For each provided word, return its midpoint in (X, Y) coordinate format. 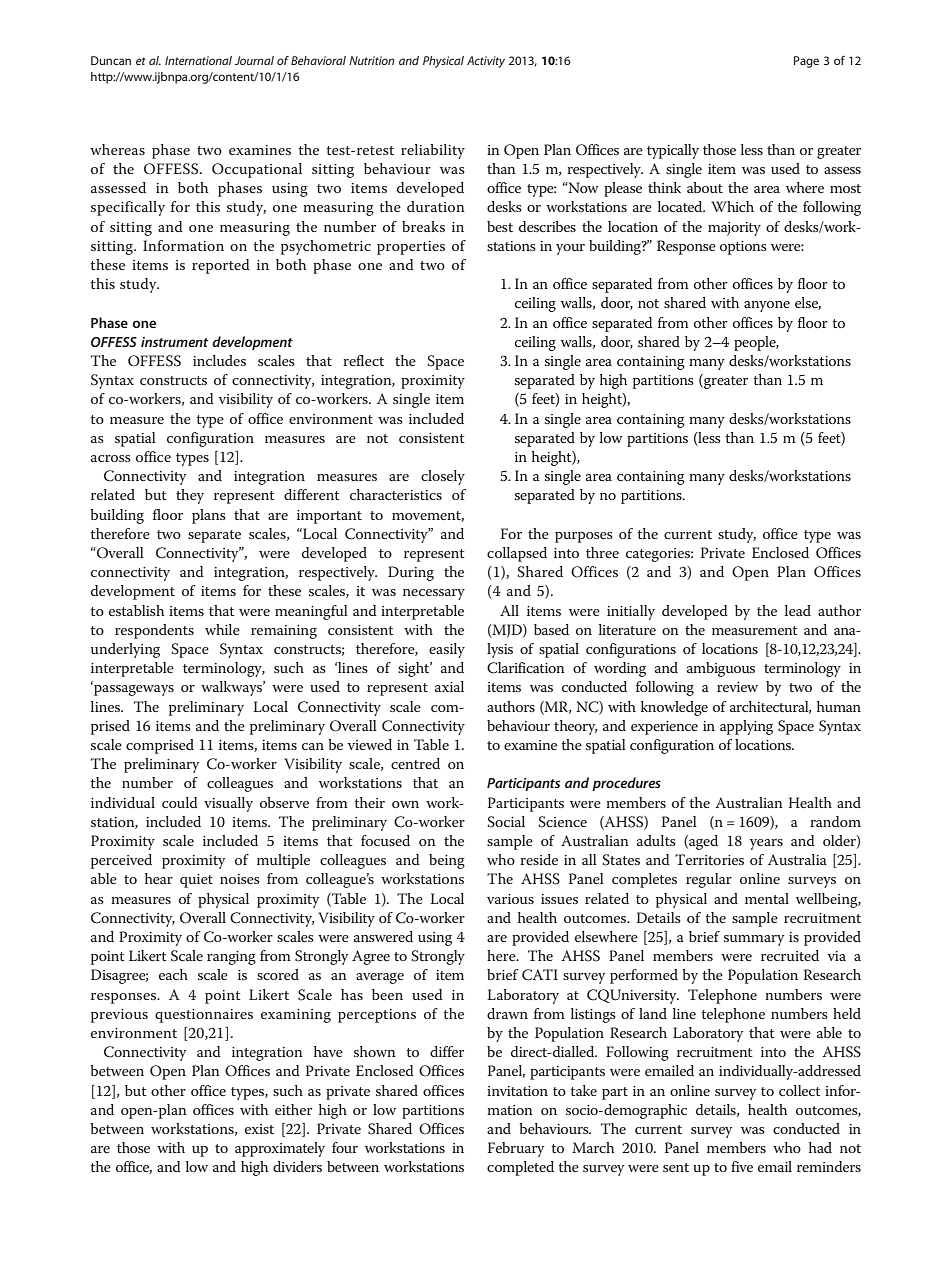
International (198, 60)
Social (506, 822)
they (190, 496)
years (766, 844)
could (180, 802)
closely (443, 477)
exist (259, 1129)
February (516, 1149)
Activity (486, 62)
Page (806, 62)
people (756, 343)
